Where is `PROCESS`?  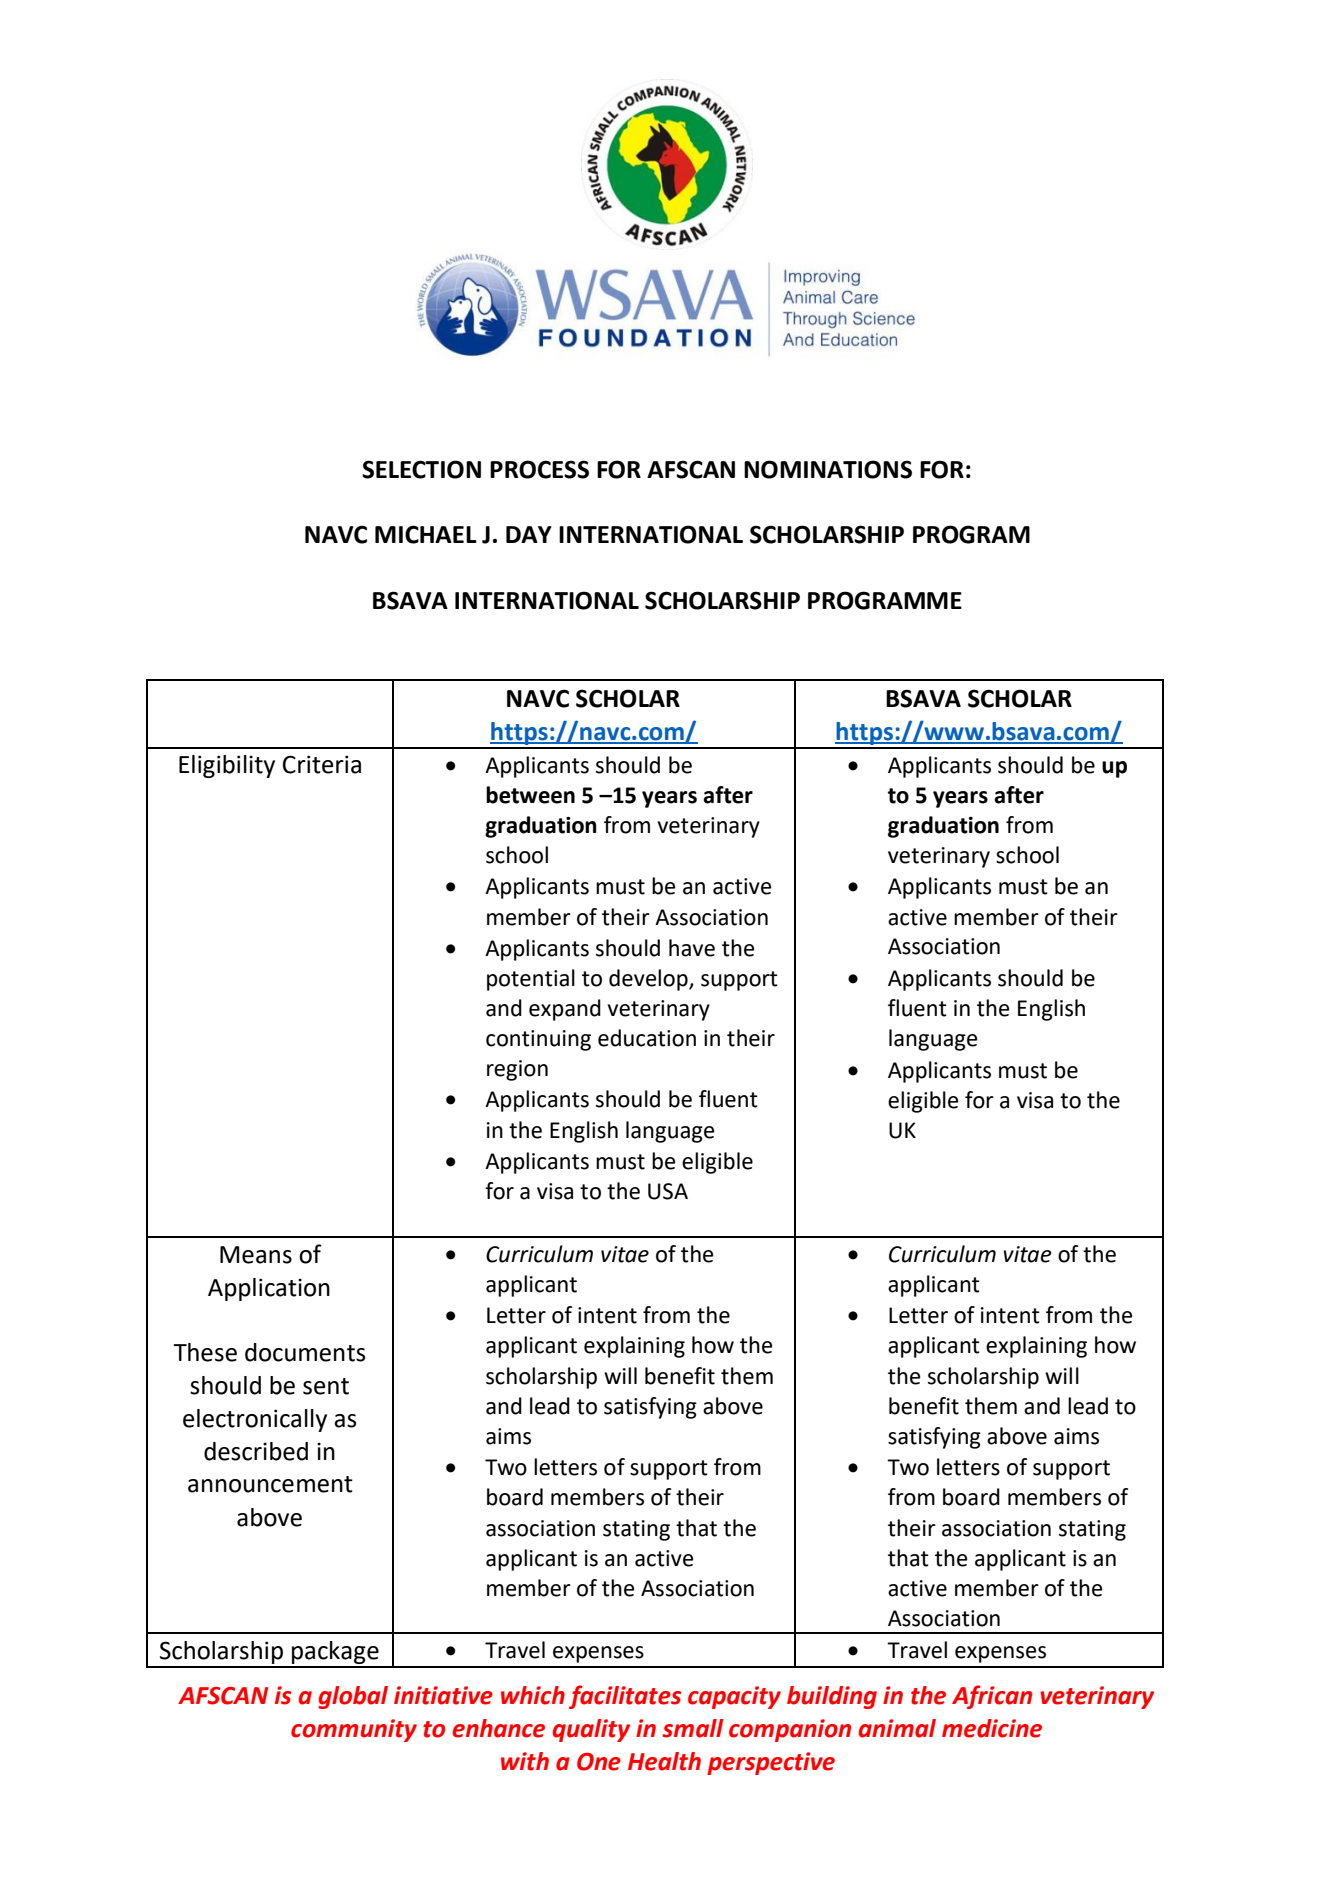
PROCESS is located at coordinates (539, 469).
